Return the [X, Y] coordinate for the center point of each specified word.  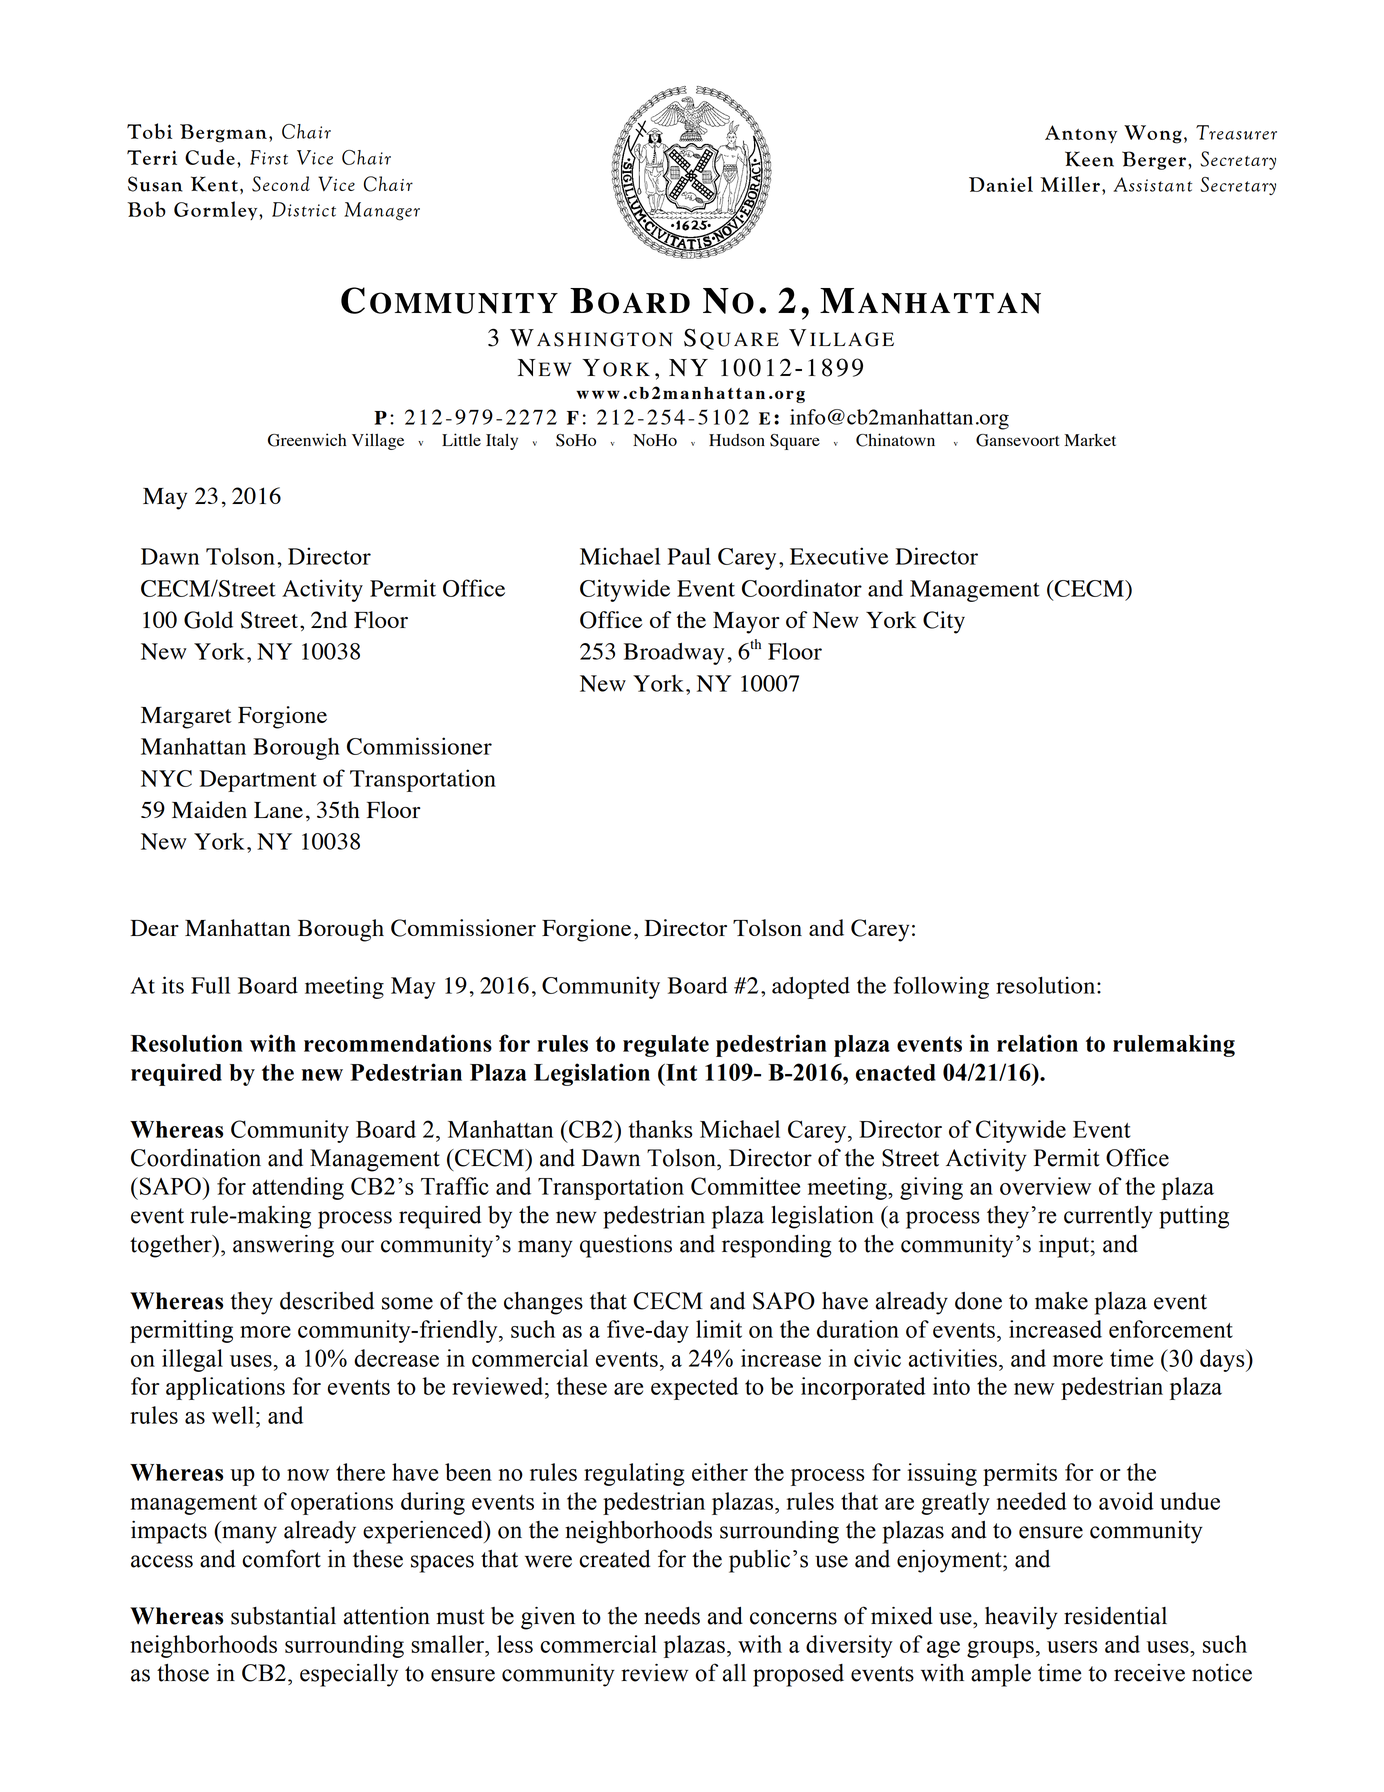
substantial [283, 1616]
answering [283, 1246]
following [941, 987]
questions [626, 1246]
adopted [811, 988]
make [1061, 1301]
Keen [1089, 159]
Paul [689, 556]
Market [1090, 440]
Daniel [1001, 184]
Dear [155, 928]
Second [281, 184]
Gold [208, 620]
